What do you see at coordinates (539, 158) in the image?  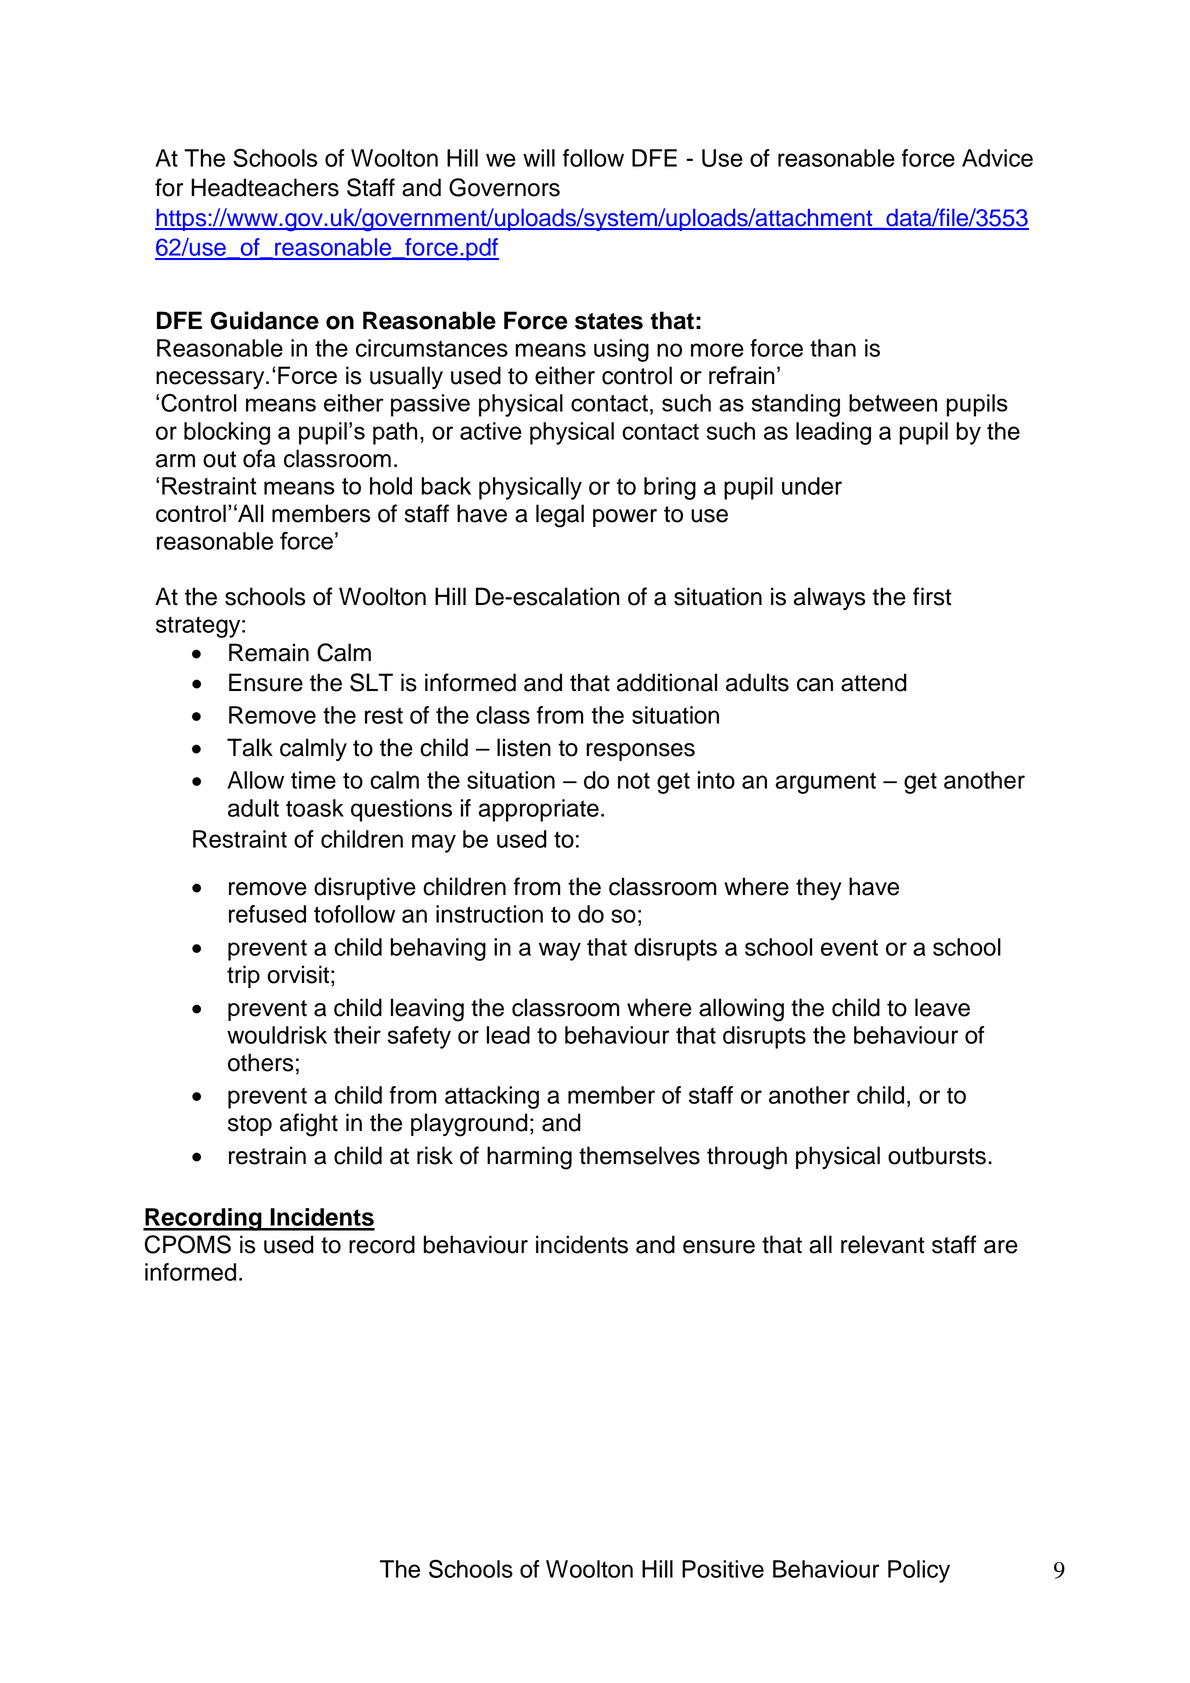 I see `will` at bounding box center [539, 158].
